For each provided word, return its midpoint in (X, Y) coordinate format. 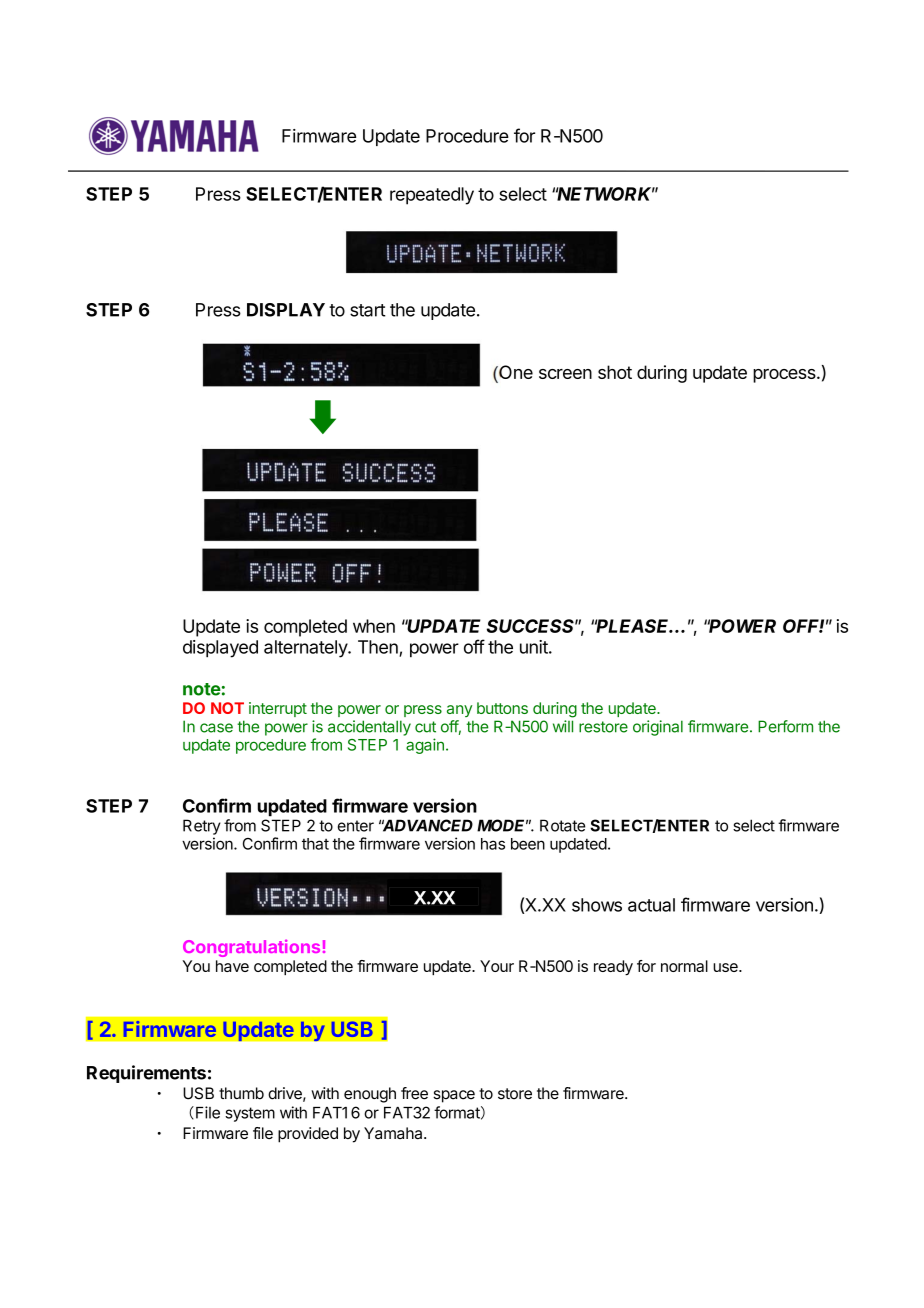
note (202, 689)
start (368, 310)
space (454, 1096)
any (459, 711)
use (726, 967)
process (785, 376)
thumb (241, 1093)
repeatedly (432, 196)
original (658, 728)
